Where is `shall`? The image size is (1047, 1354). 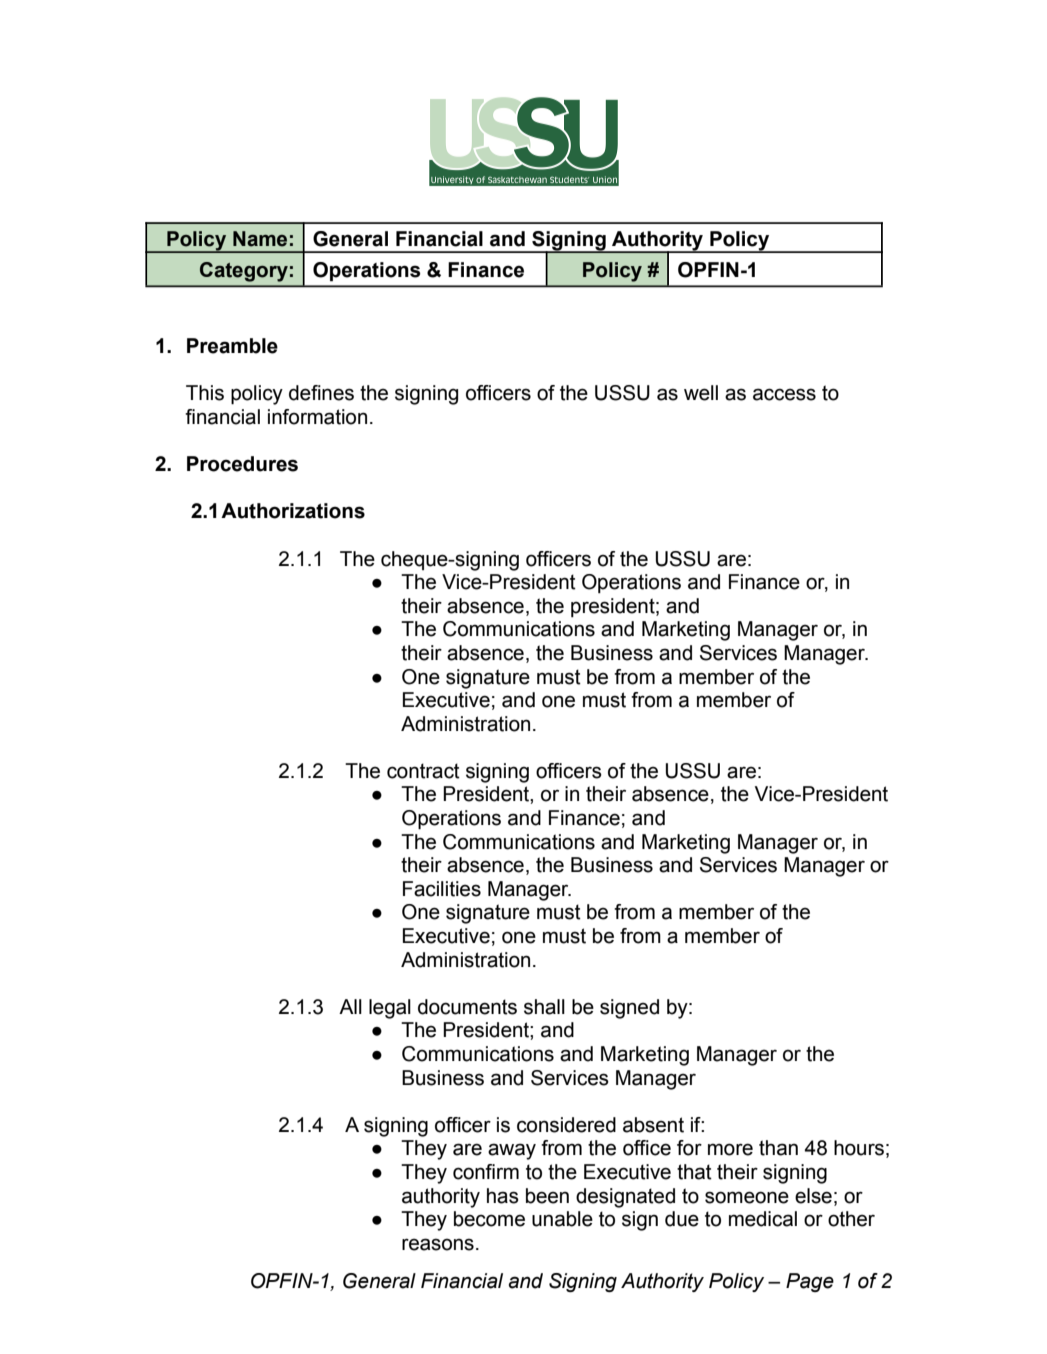 shall is located at coordinates (544, 1007).
